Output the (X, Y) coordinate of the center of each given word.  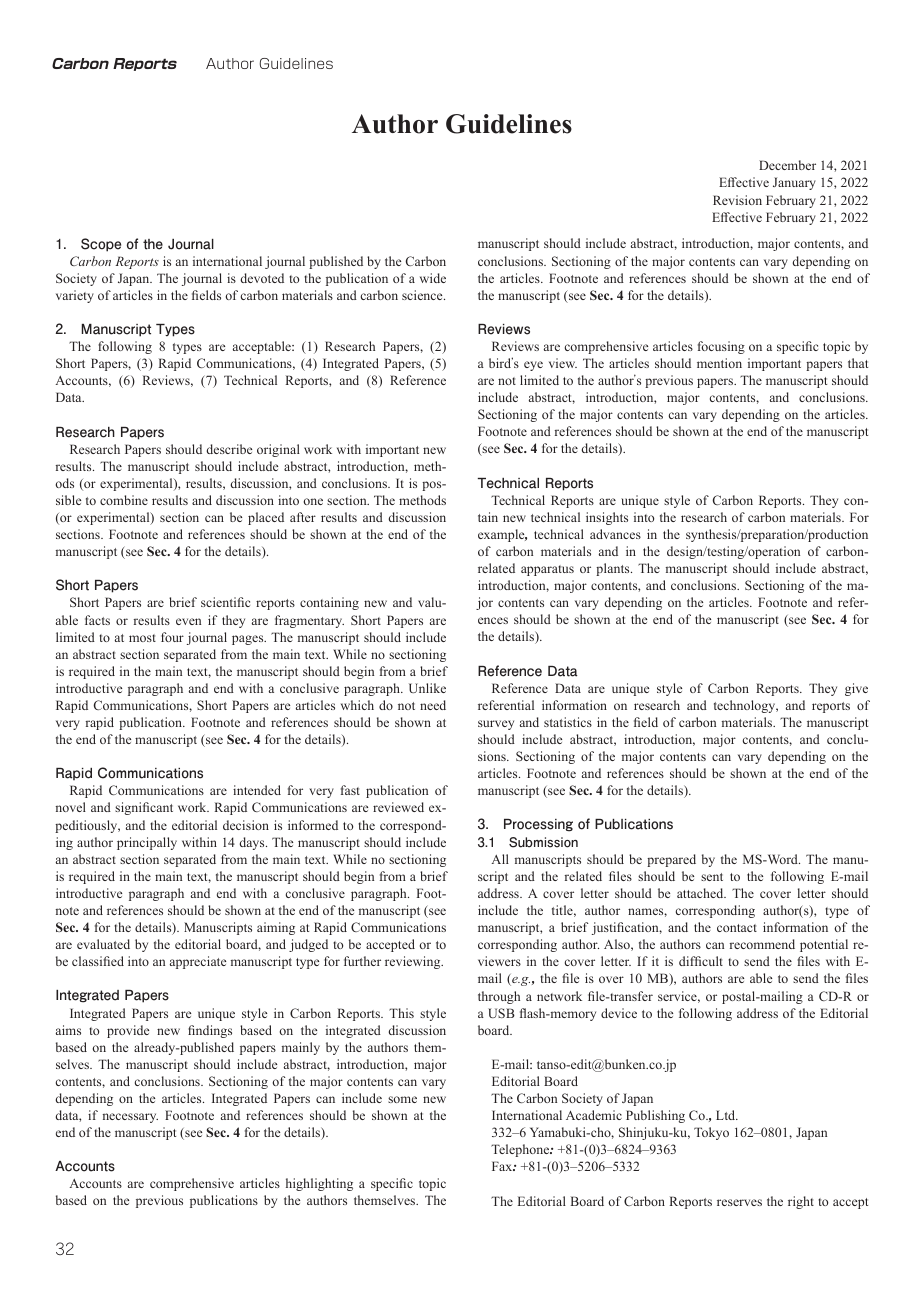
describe (229, 449)
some (402, 1099)
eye (533, 366)
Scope (101, 245)
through (499, 997)
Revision (737, 200)
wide (433, 278)
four (172, 637)
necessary (130, 1118)
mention (719, 363)
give (856, 689)
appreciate (198, 962)
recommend (762, 944)
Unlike (427, 688)
